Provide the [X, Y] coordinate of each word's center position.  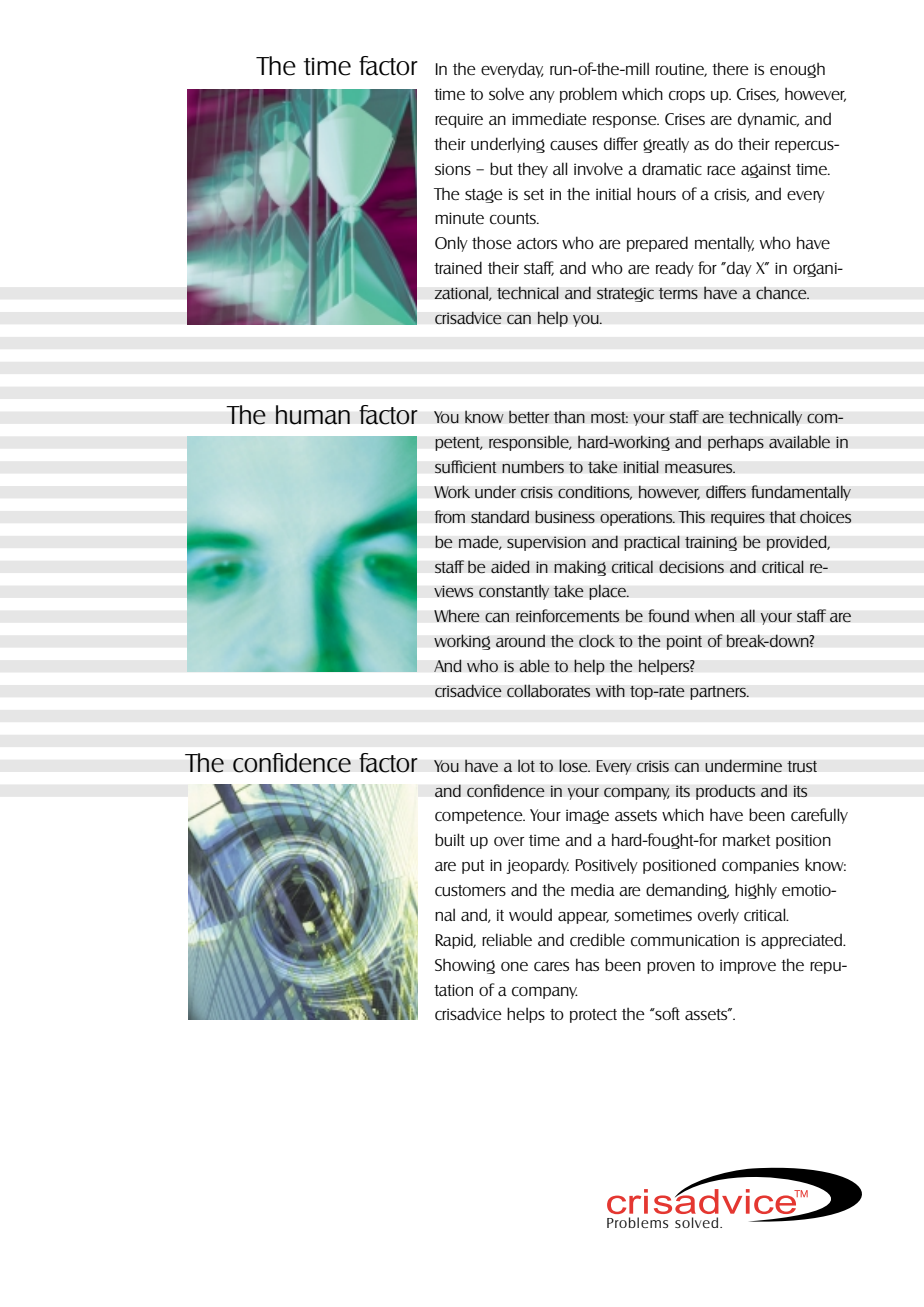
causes [574, 146]
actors [537, 243]
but [501, 168]
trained [458, 267]
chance [782, 293]
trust [802, 767]
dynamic [768, 120]
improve [748, 966]
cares [551, 966]
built [450, 840]
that [782, 516]
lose [574, 765]
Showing [465, 966]
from [449, 516]
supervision [546, 543]
